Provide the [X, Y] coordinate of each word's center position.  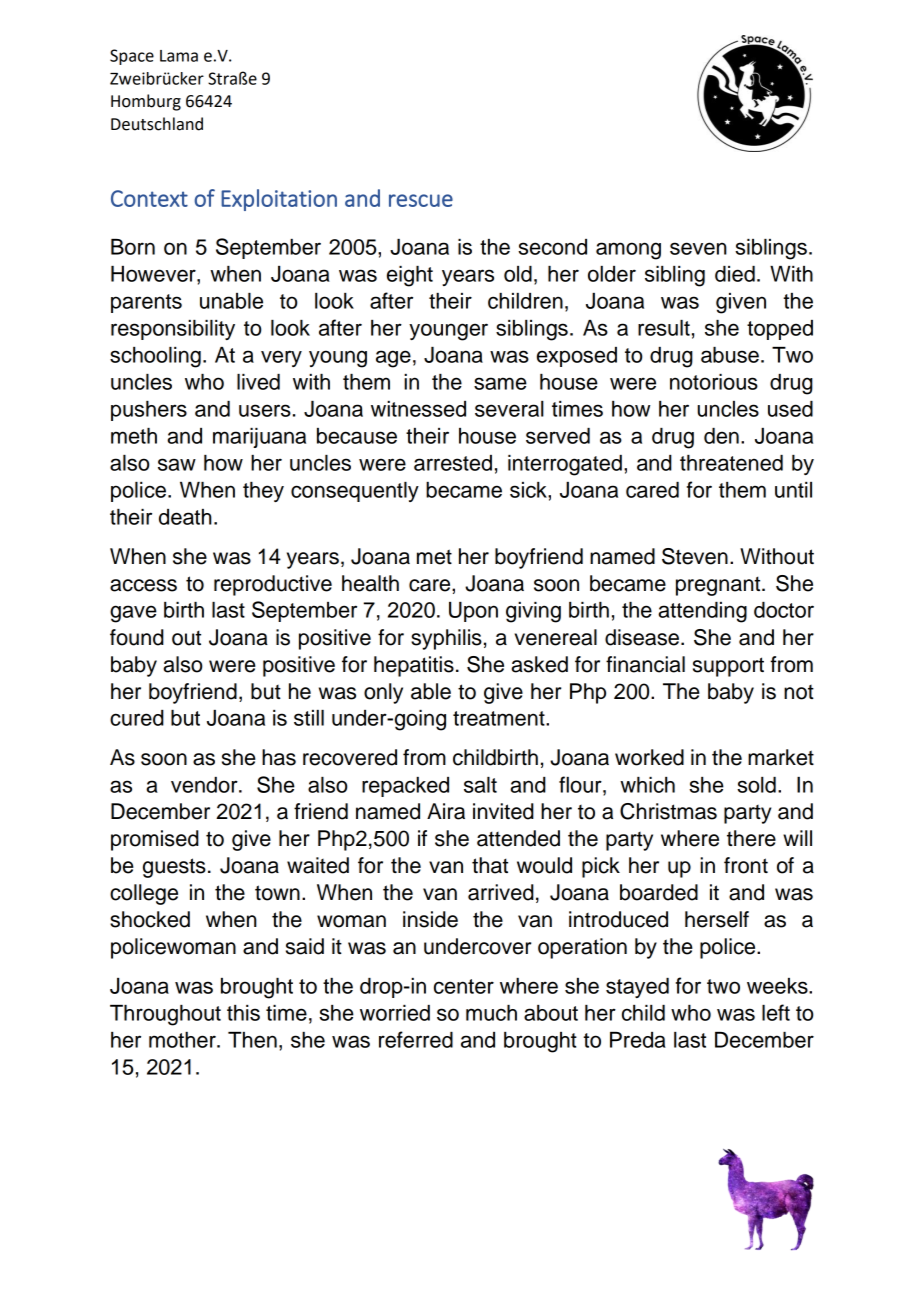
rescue [421, 200]
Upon [473, 612]
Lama [179, 56]
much [491, 1013]
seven [698, 248]
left [776, 1012]
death [185, 517]
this [243, 1013]
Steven [695, 556]
